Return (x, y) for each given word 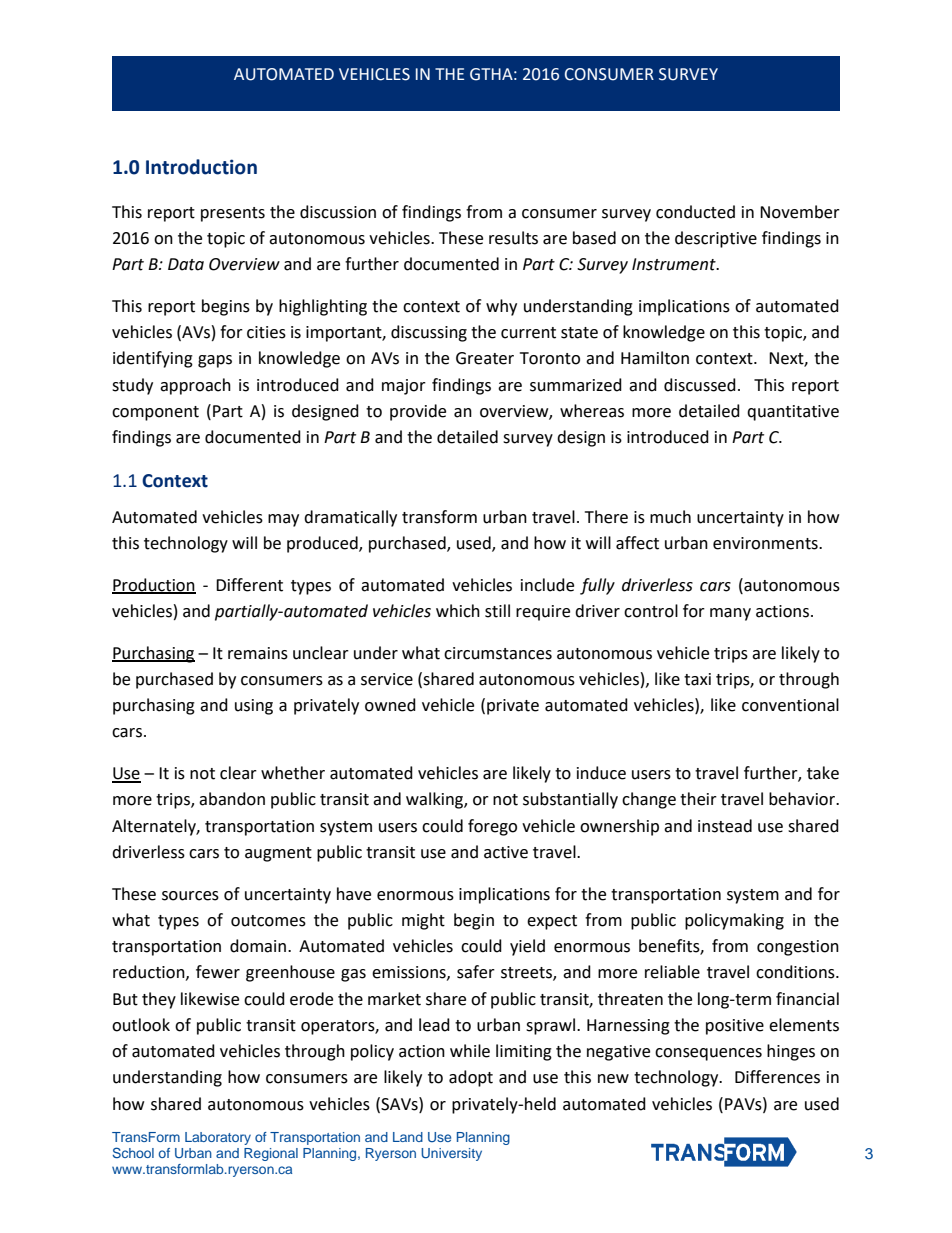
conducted (695, 212)
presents (233, 214)
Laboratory (218, 1138)
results (513, 238)
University (451, 1154)
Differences (777, 1077)
